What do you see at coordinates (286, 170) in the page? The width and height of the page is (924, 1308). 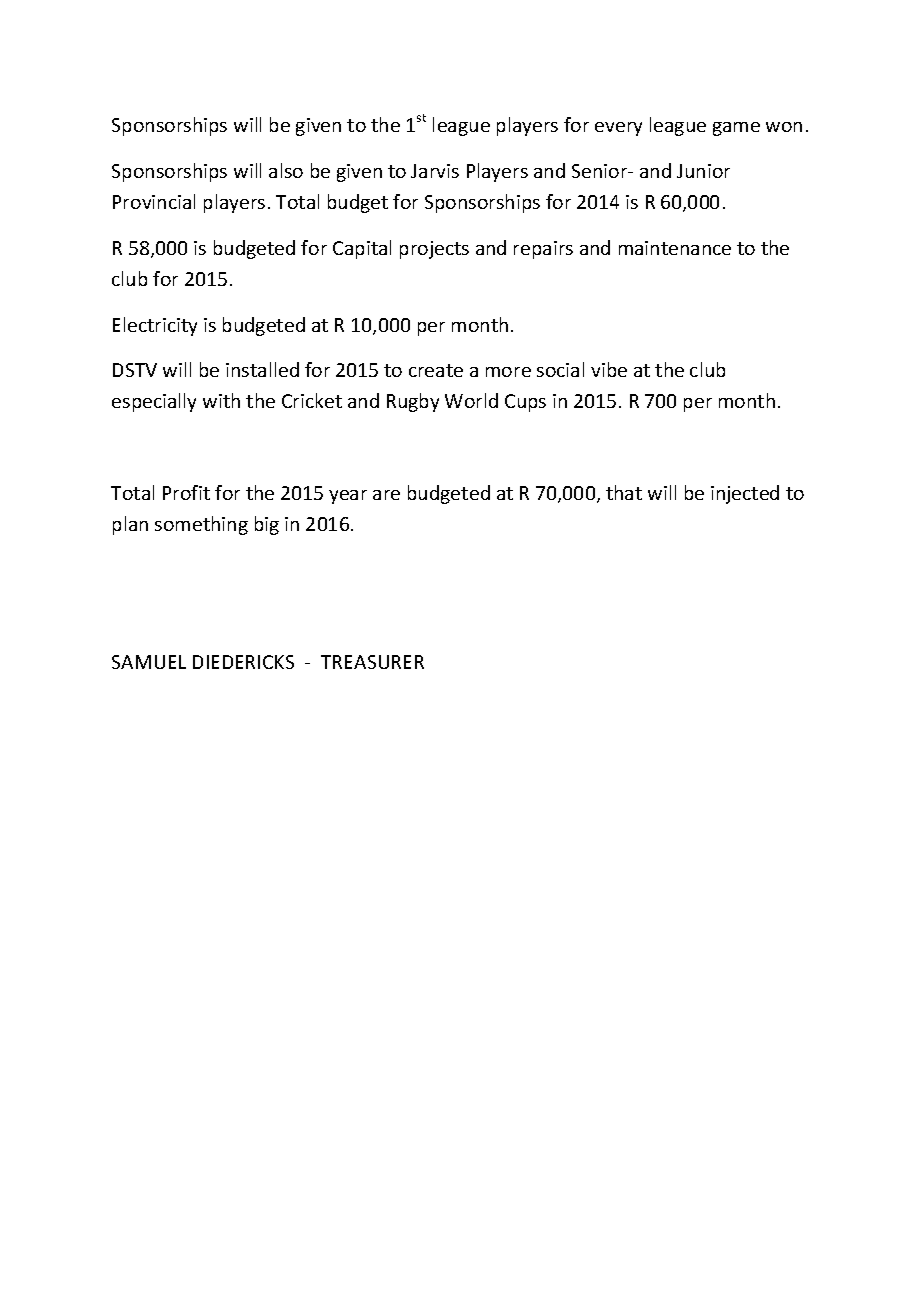 I see `also` at bounding box center [286, 170].
